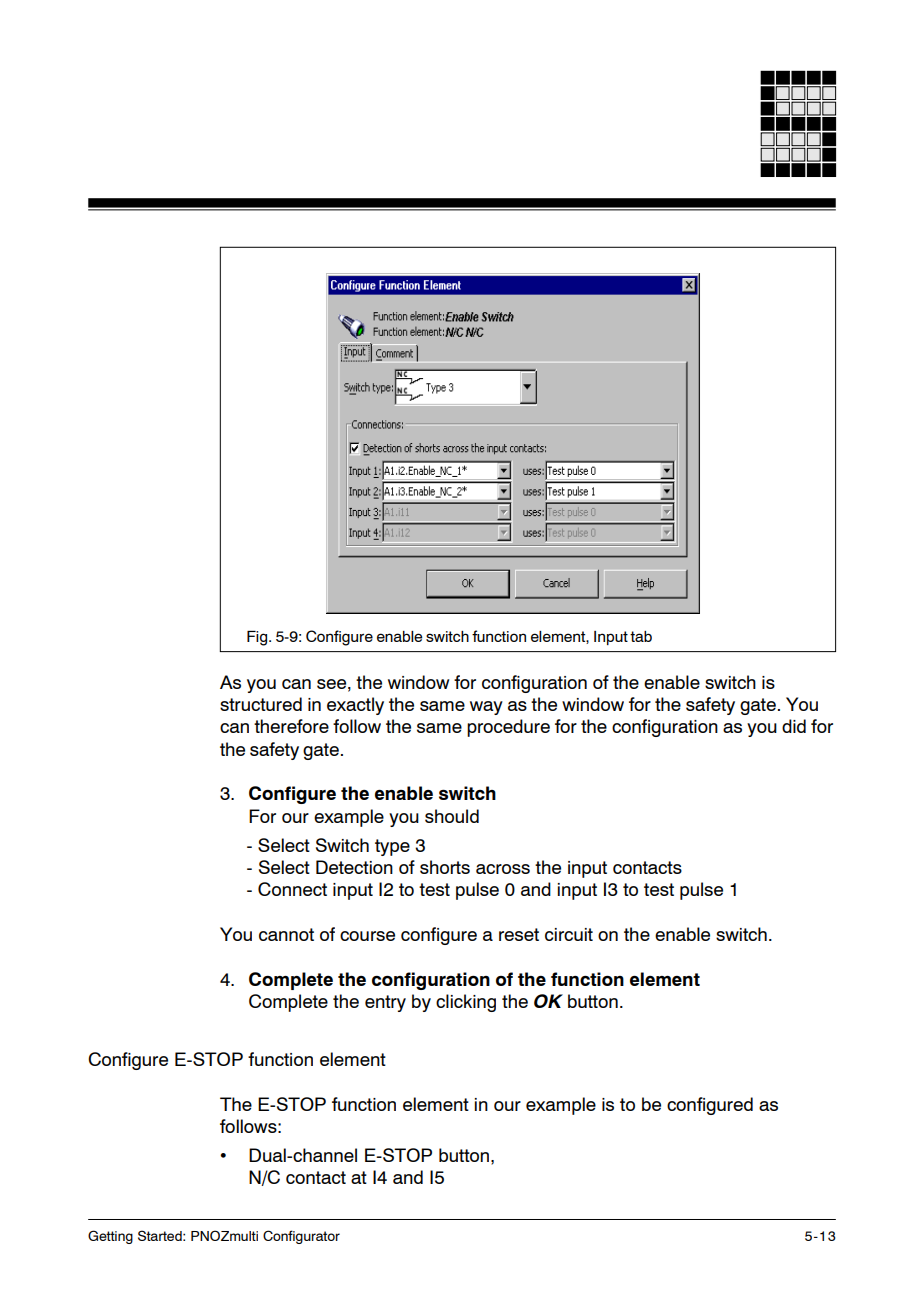  What do you see at coordinates (519, 934) in the screenshot?
I see `reset` at bounding box center [519, 934].
